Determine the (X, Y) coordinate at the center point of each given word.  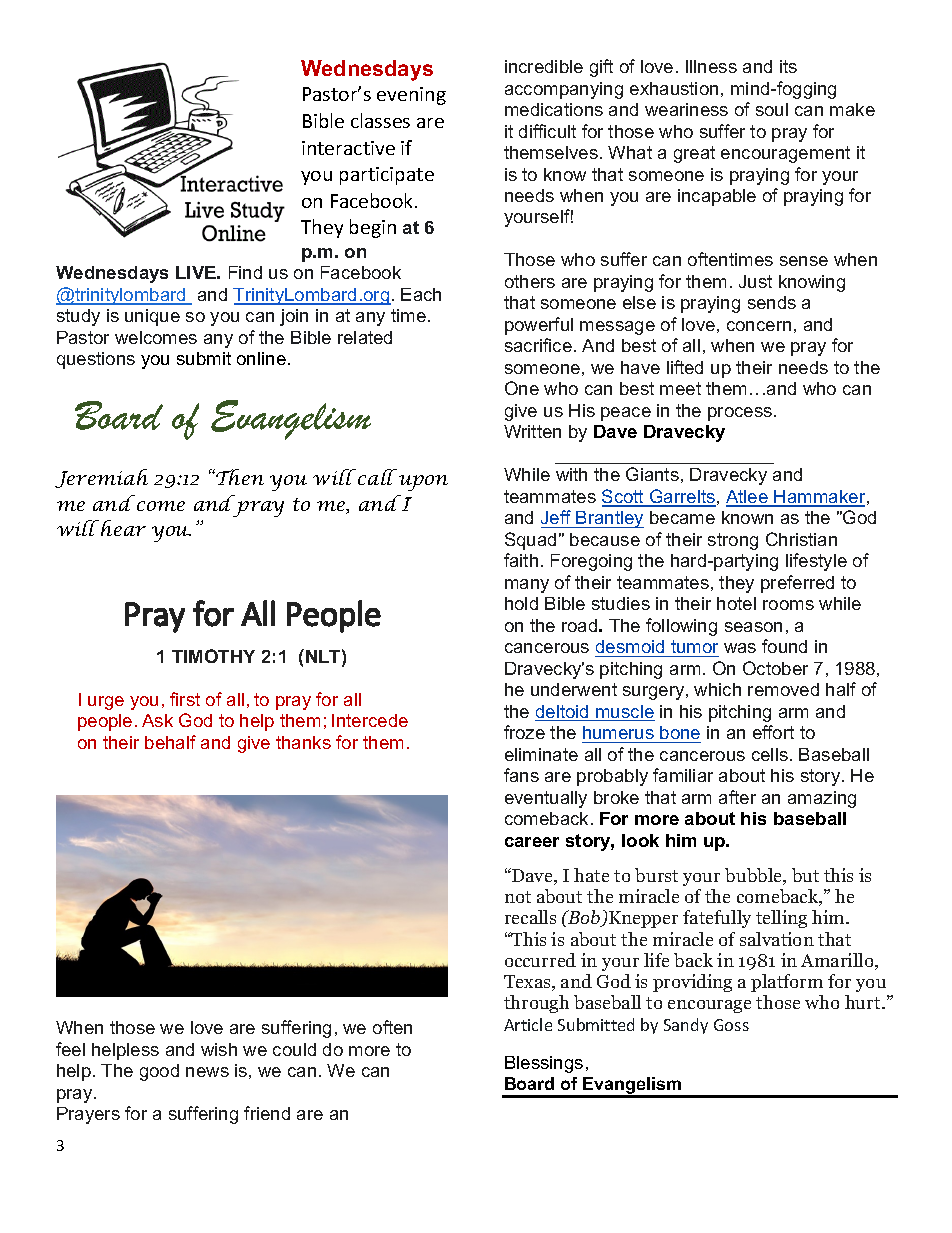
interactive (348, 148)
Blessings (544, 1064)
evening (411, 96)
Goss (731, 1025)
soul (772, 109)
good (159, 1072)
